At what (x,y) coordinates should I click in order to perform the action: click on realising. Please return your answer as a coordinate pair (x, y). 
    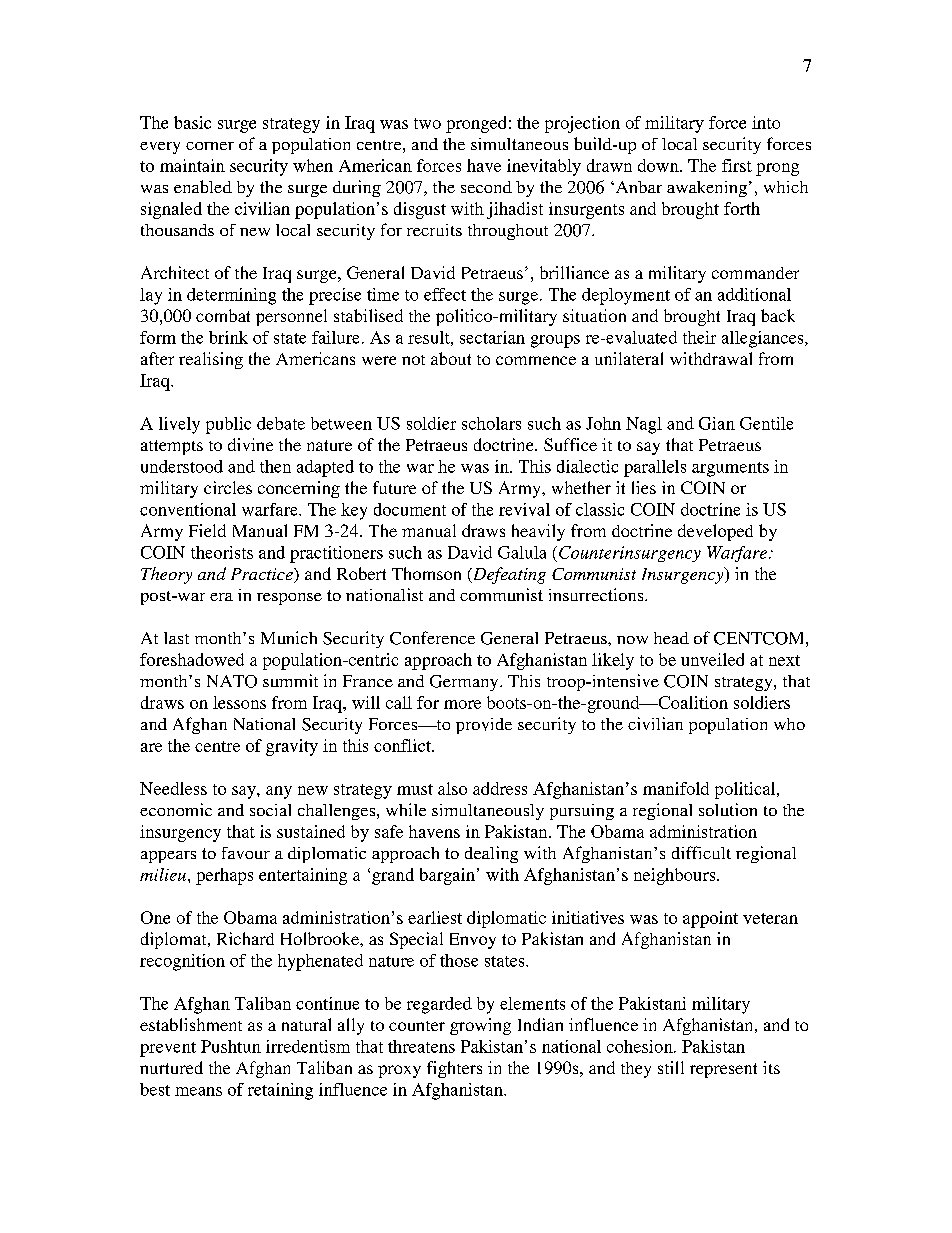
    Looking at the image, I should click on (211, 360).
